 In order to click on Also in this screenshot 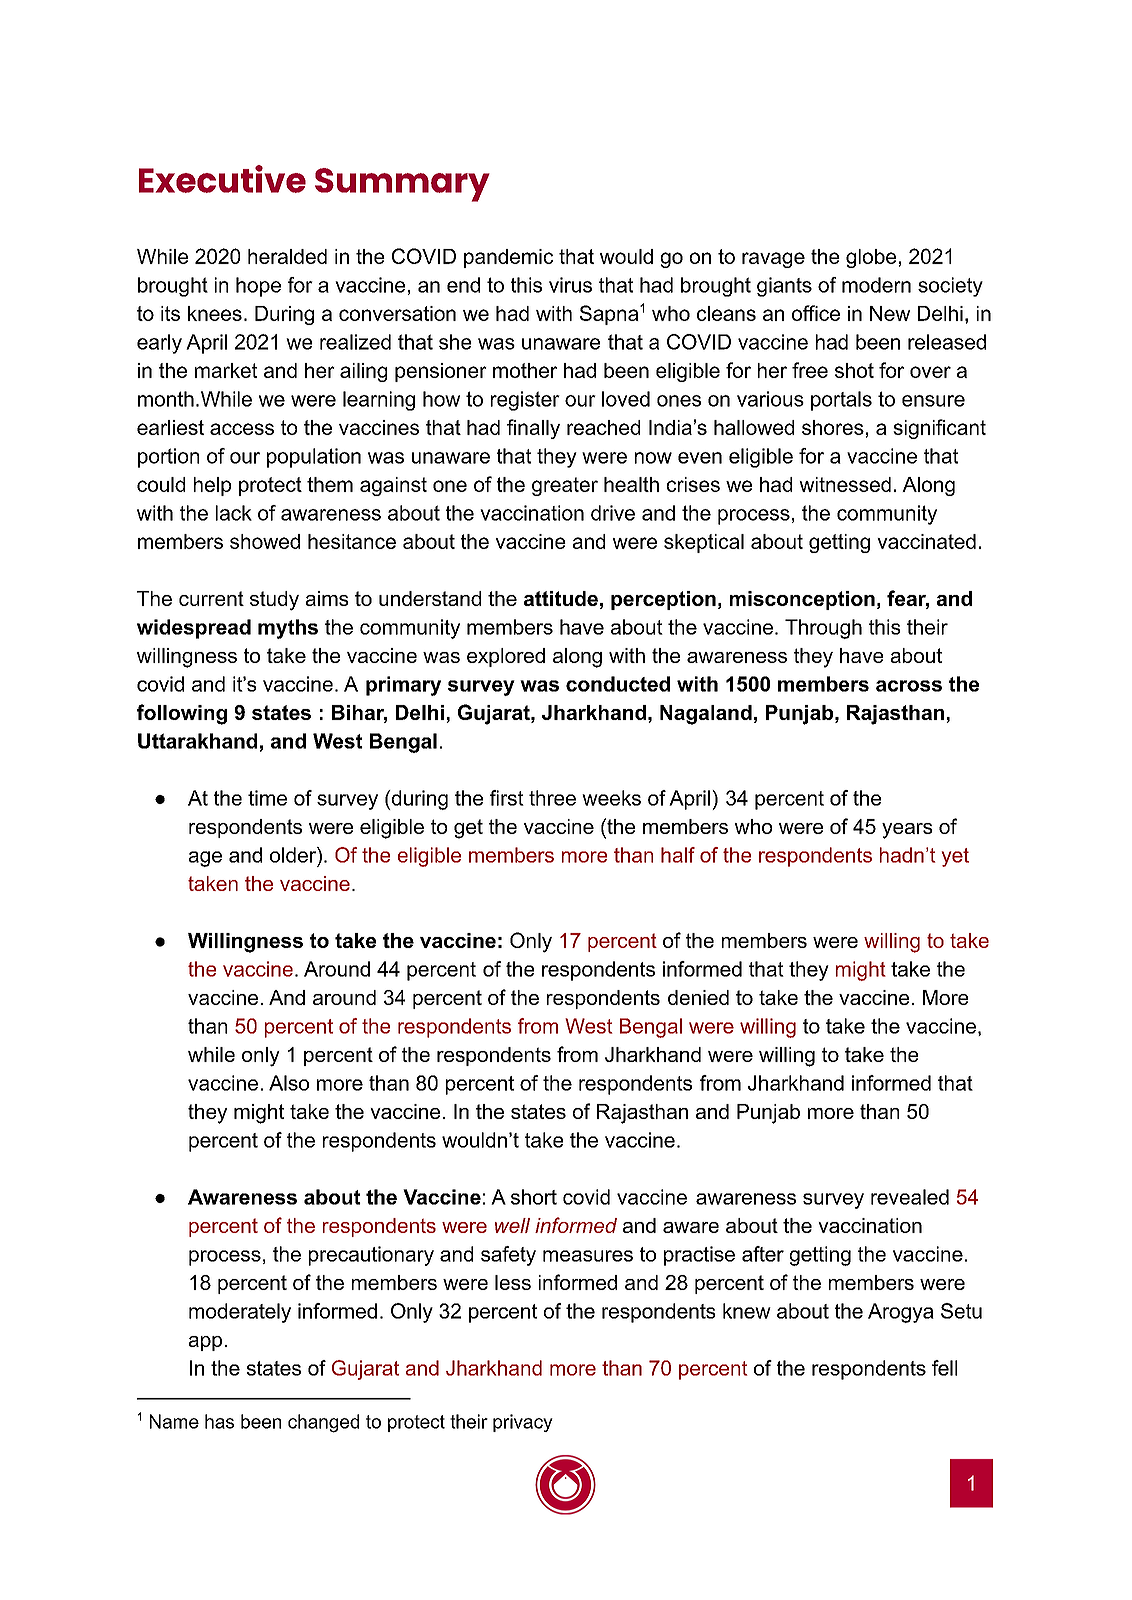, I will do `click(289, 1083)`.
